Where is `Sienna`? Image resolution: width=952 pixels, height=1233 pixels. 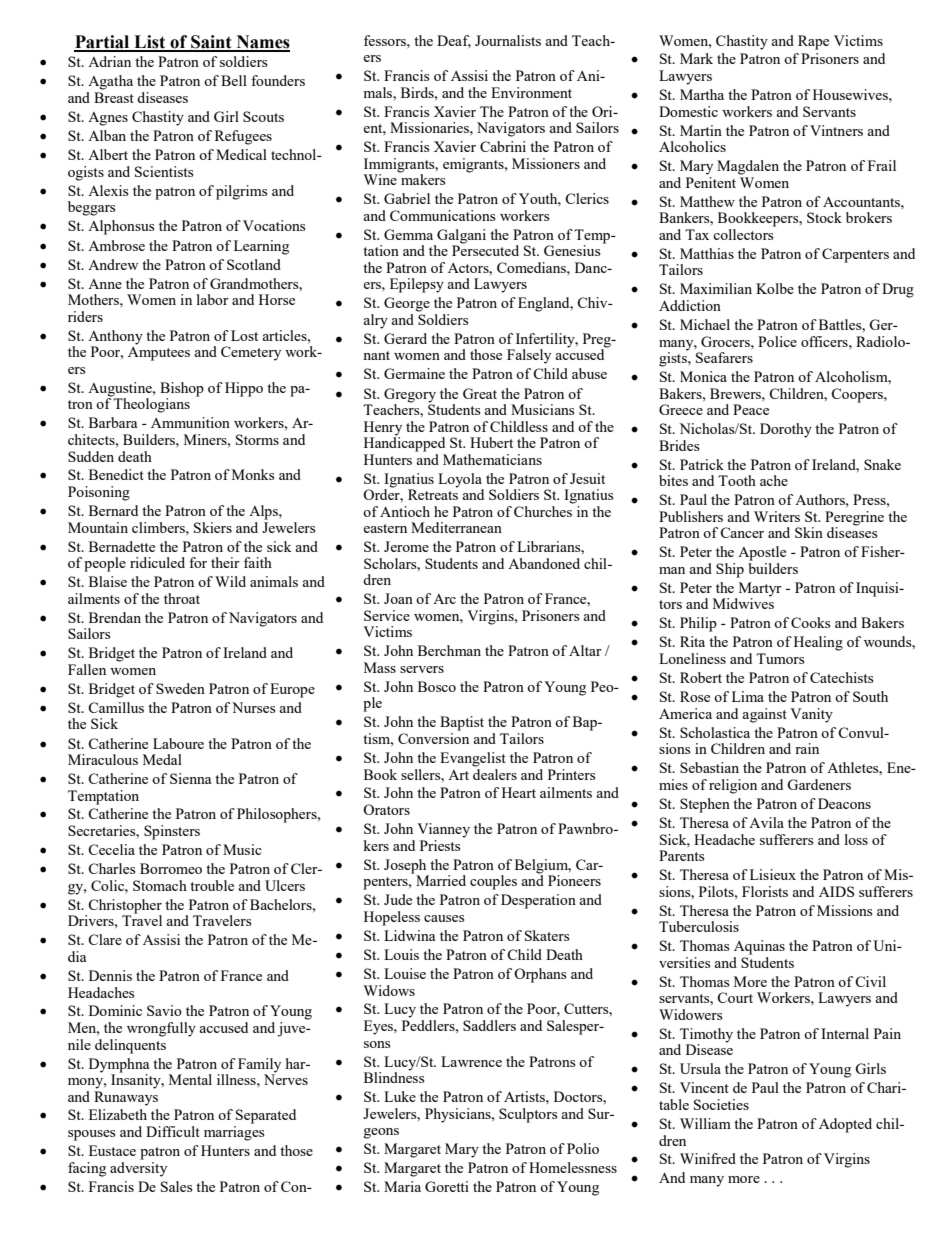
Sienna is located at coordinates (190, 778).
